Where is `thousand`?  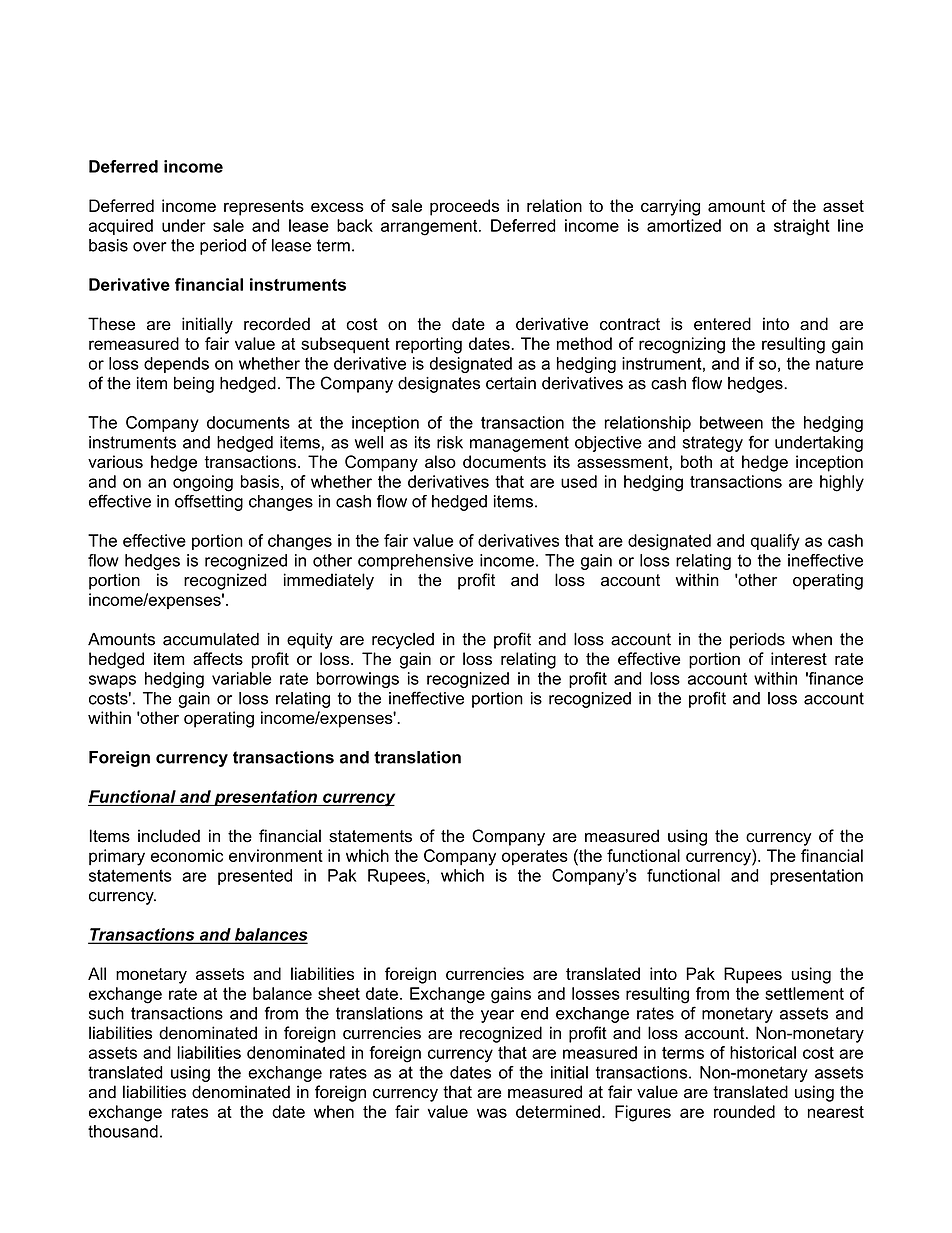
thousand is located at coordinates (123, 1131).
